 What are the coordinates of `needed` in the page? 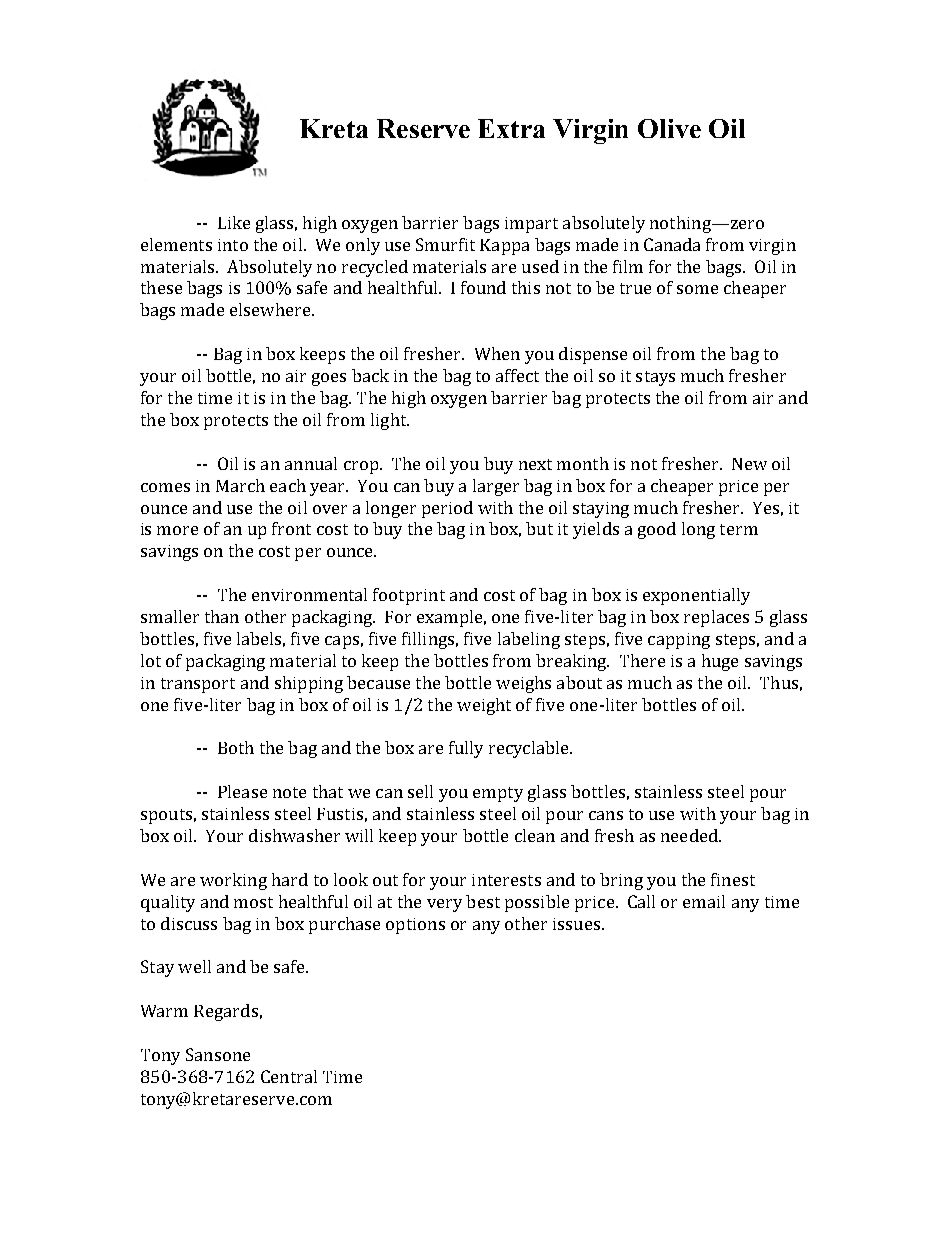 It's located at (690, 835).
